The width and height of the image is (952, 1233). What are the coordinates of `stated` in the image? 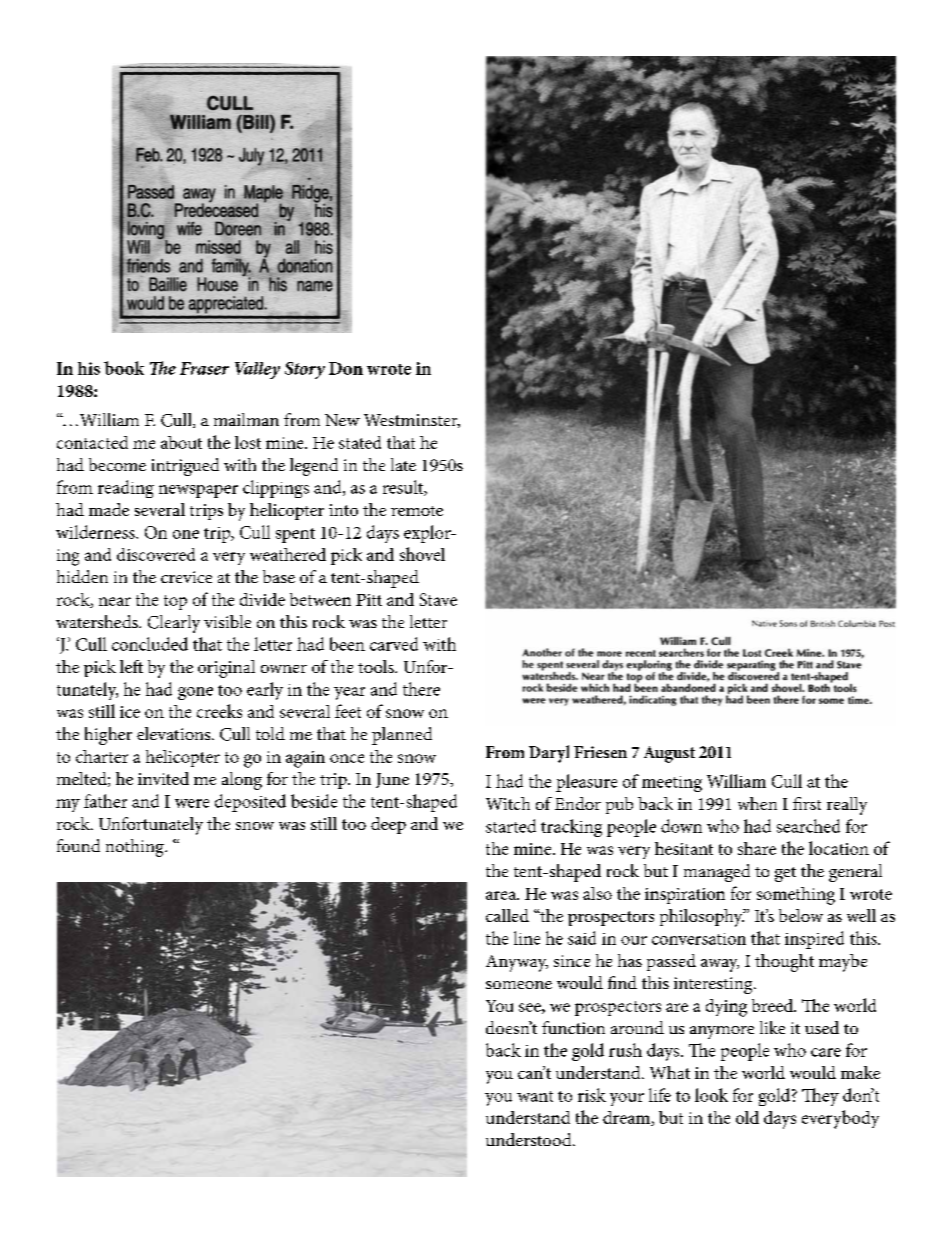 It's located at (360, 442).
